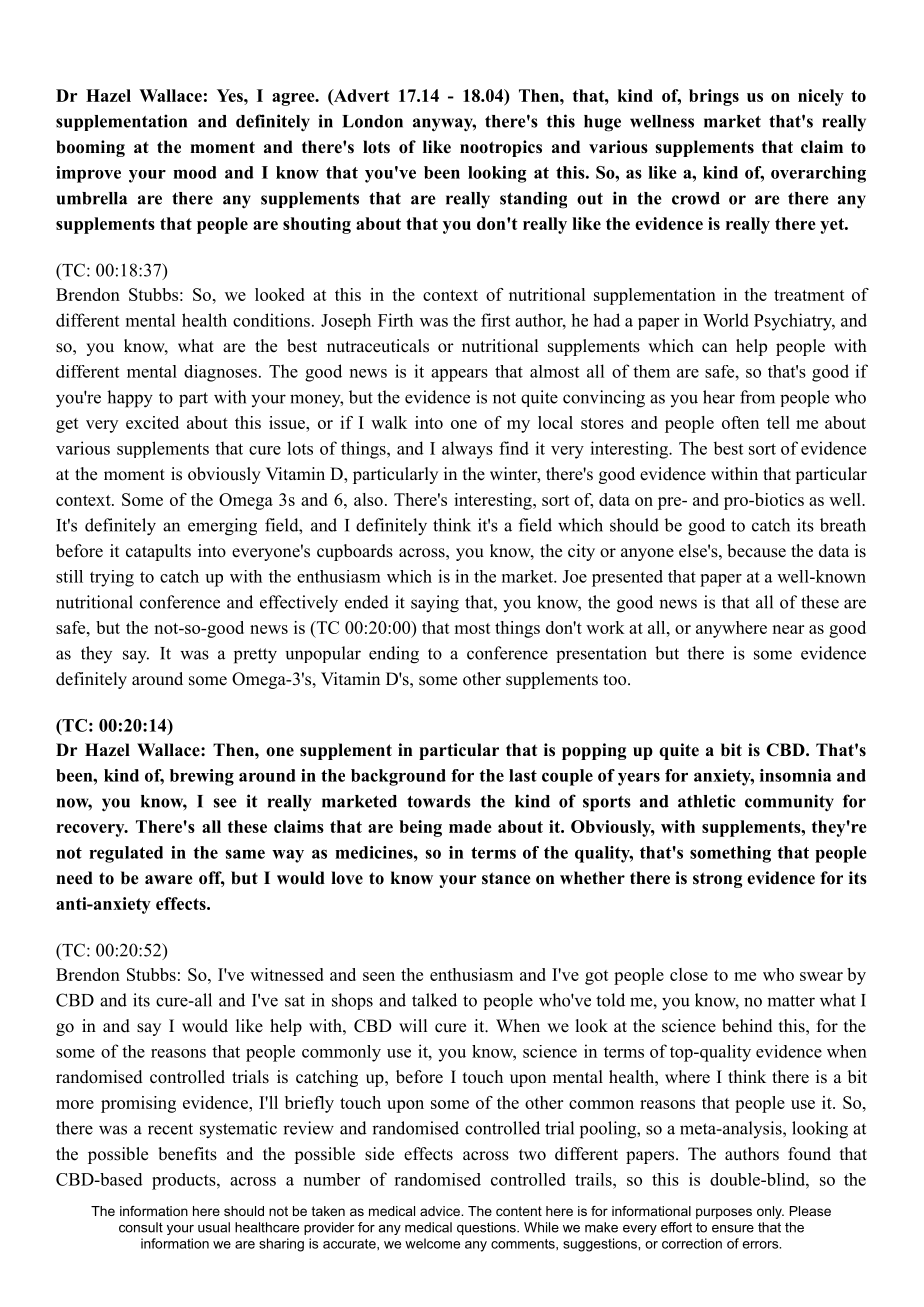 Image resolution: width=924 pixels, height=1307 pixels. What do you see at coordinates (757, 397) in the document?
I see `from` at bounding box center [757, 397].
